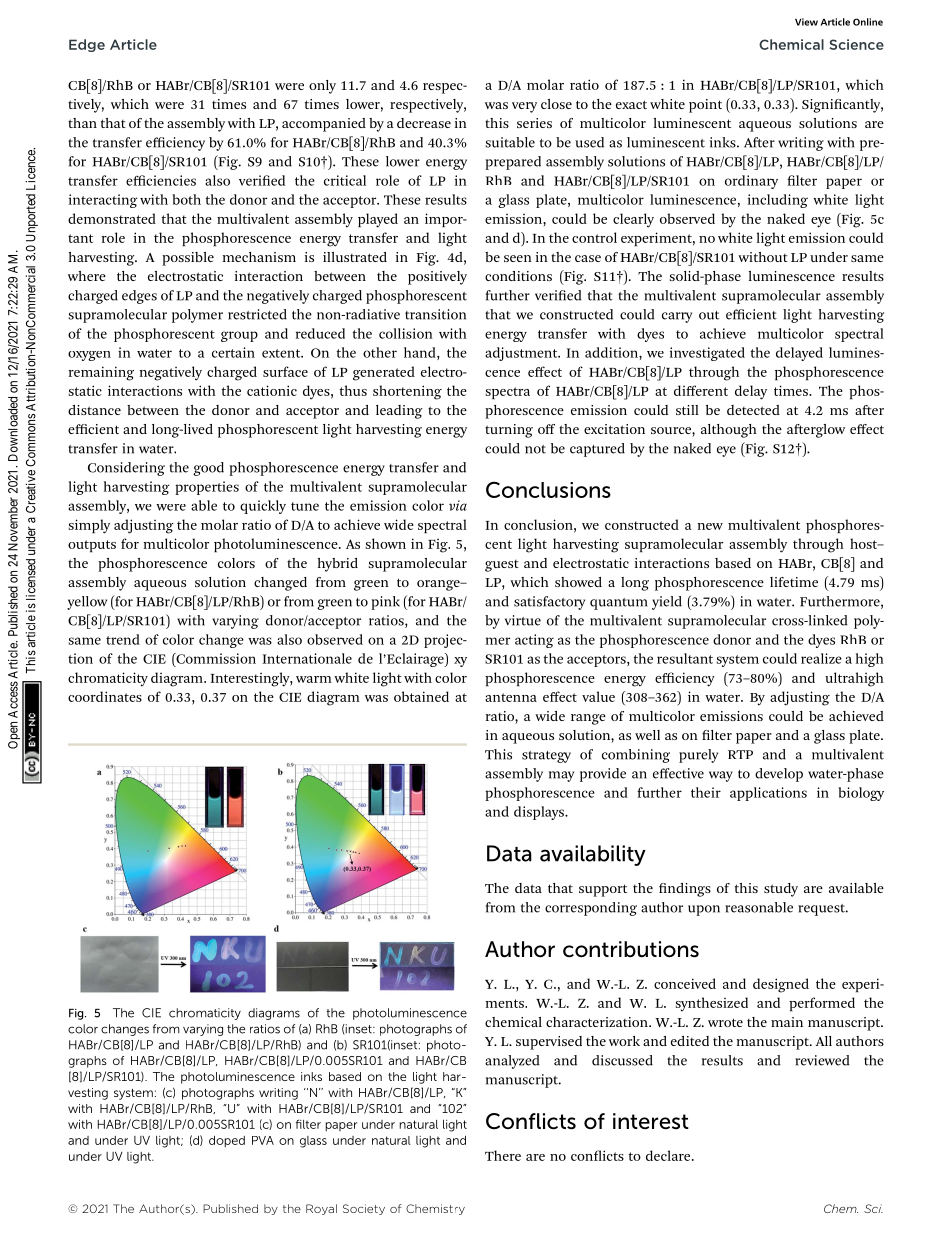 This screenshot has width=952, height=1247. What do you see at coordinates (524, 107) in the screenshot?
I see `very` at bounding box center [524, 107].
